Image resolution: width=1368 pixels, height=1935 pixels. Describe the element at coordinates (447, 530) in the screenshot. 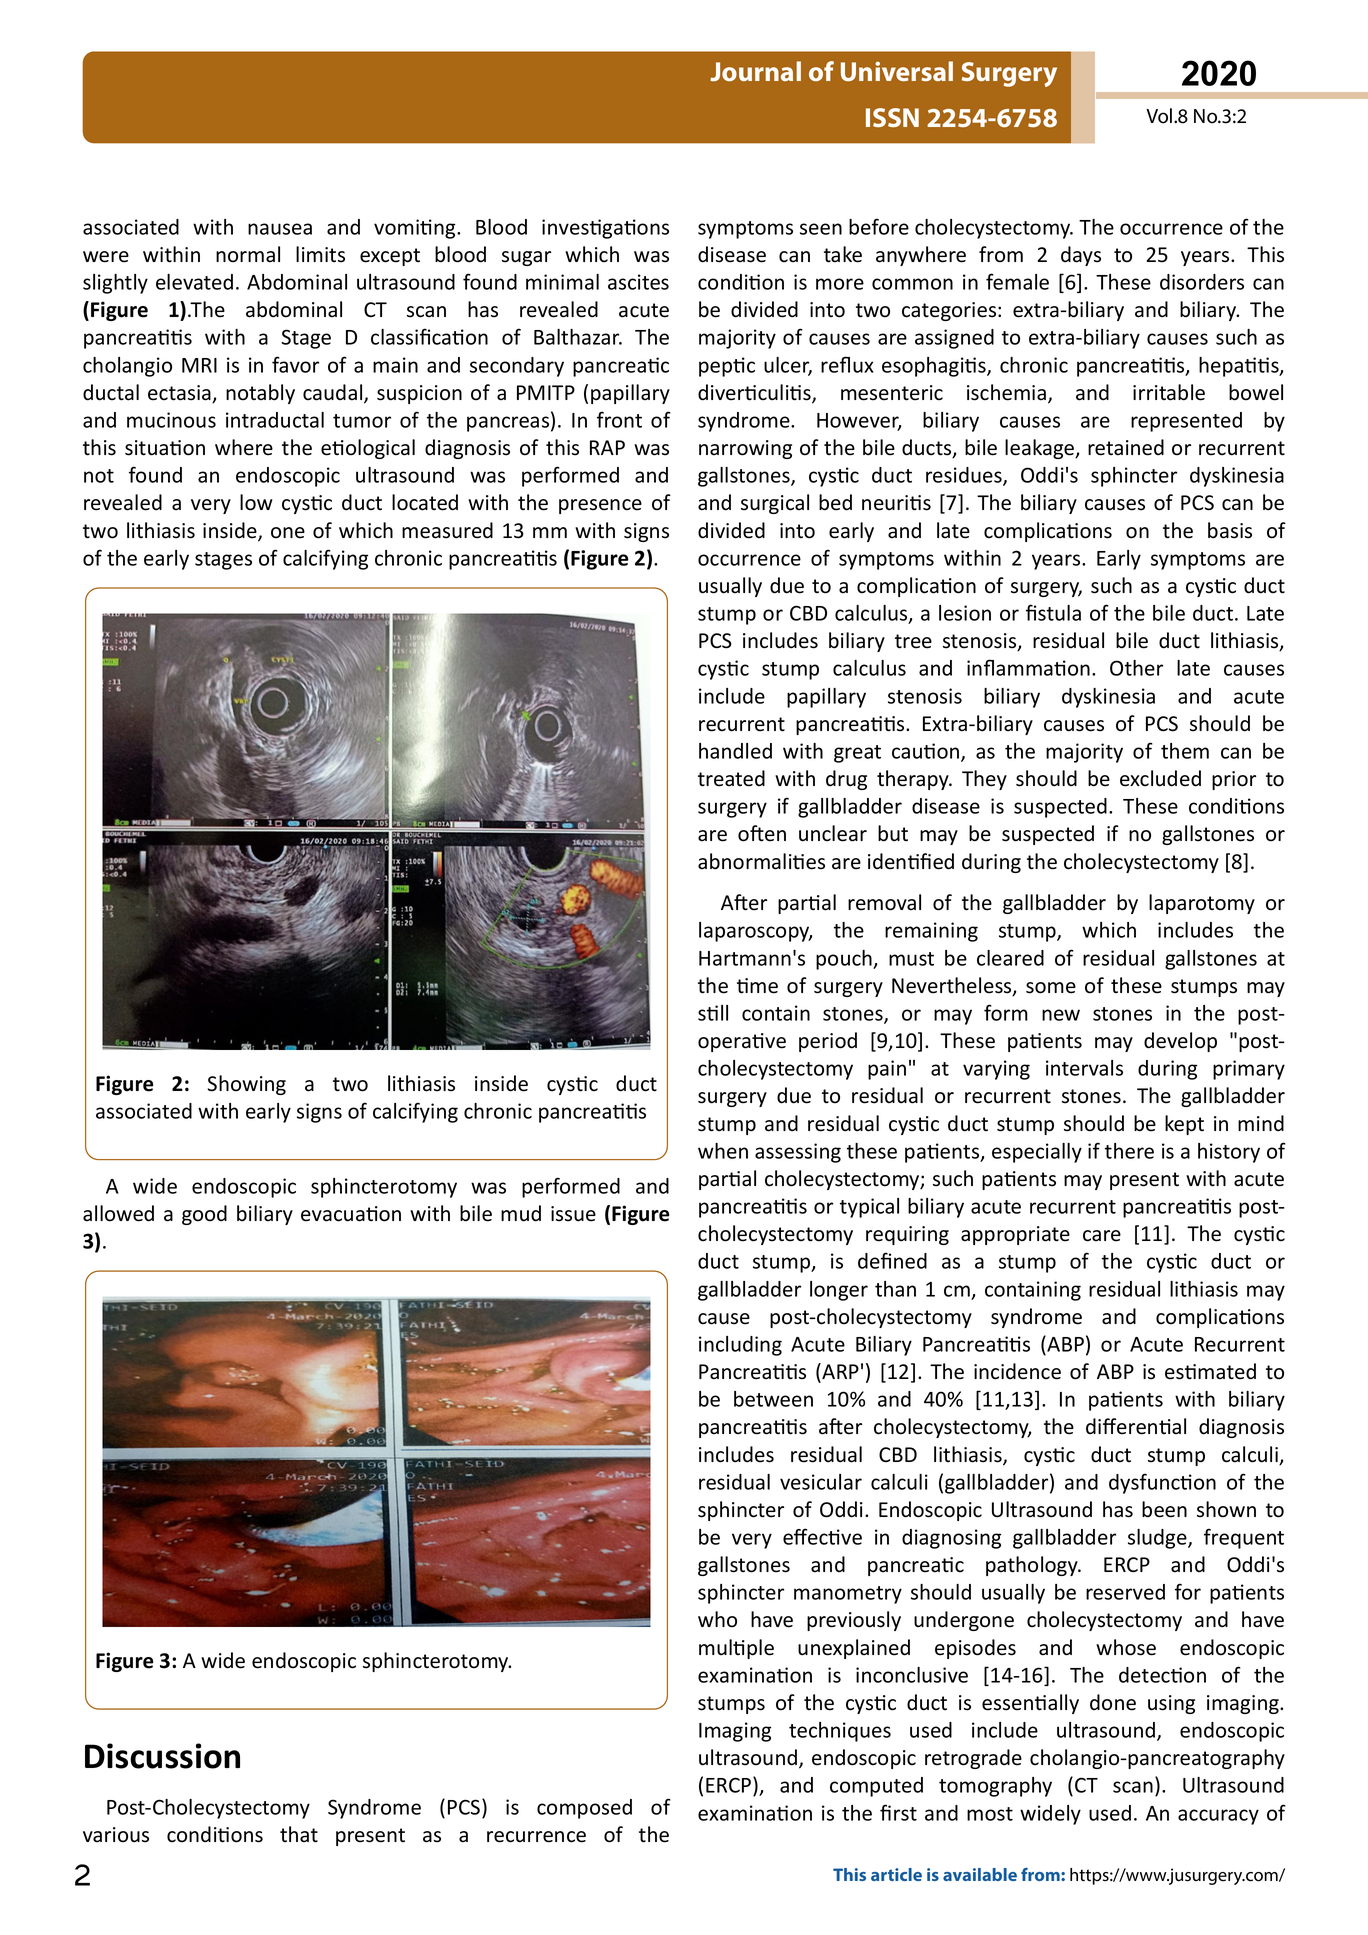

I see `measured` at that location.
